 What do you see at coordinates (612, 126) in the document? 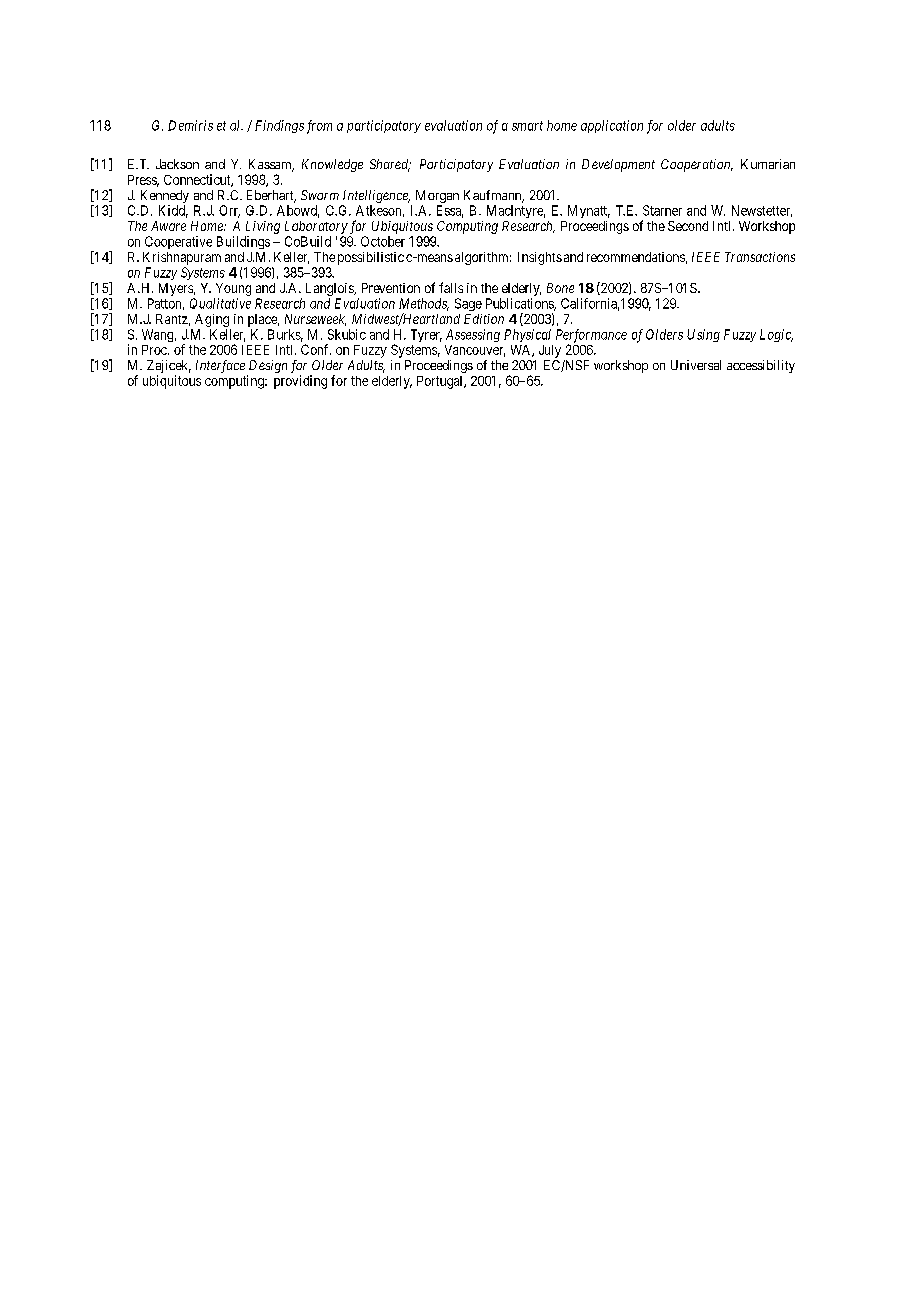
I see `application` at bounding box center [612, 126].
